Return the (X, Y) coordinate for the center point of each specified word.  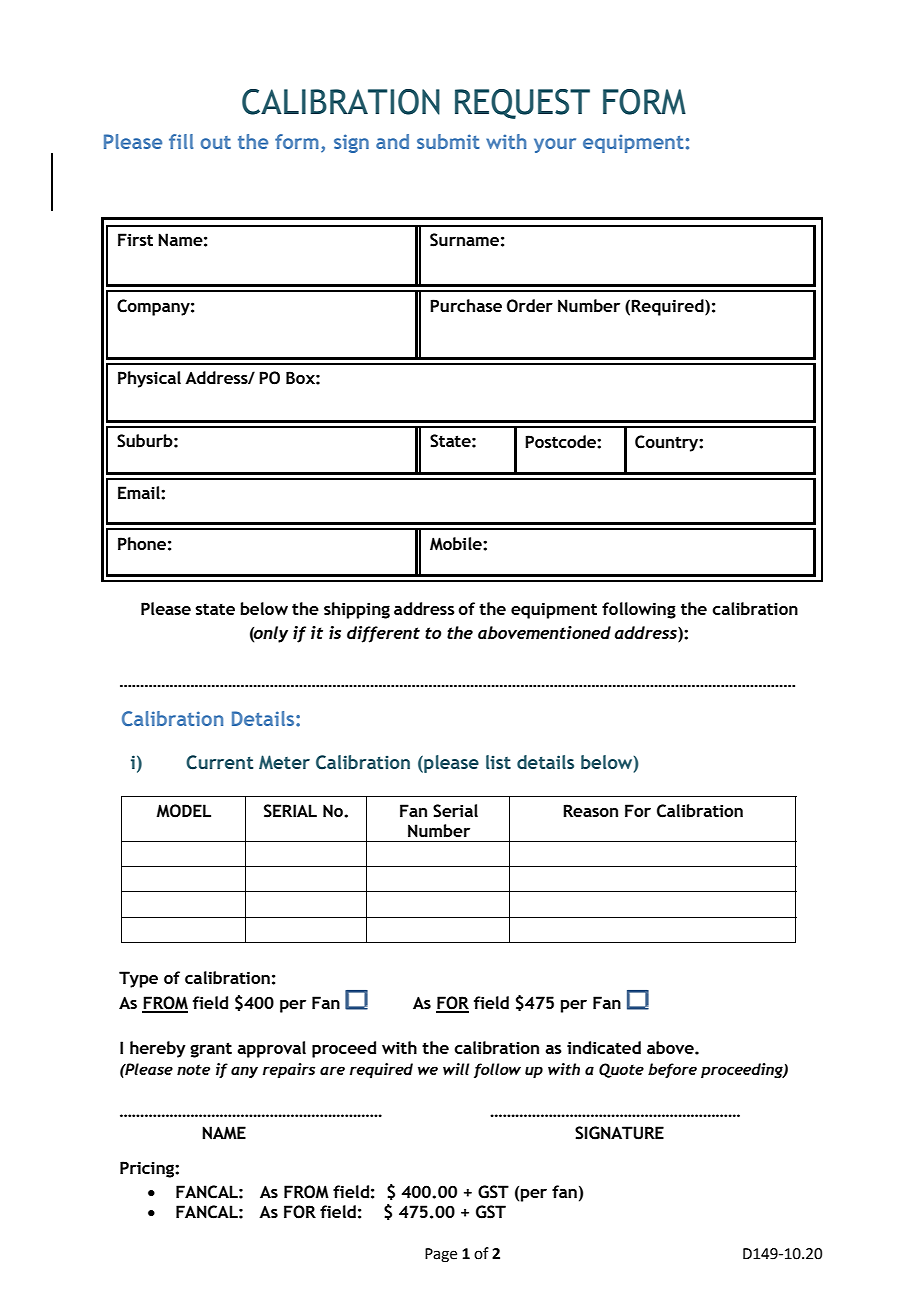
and (392, 141)
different (383, 634)
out (216, 142)
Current (220, 762)
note (193, 1069)
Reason (590, 810)
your (555, 145)
